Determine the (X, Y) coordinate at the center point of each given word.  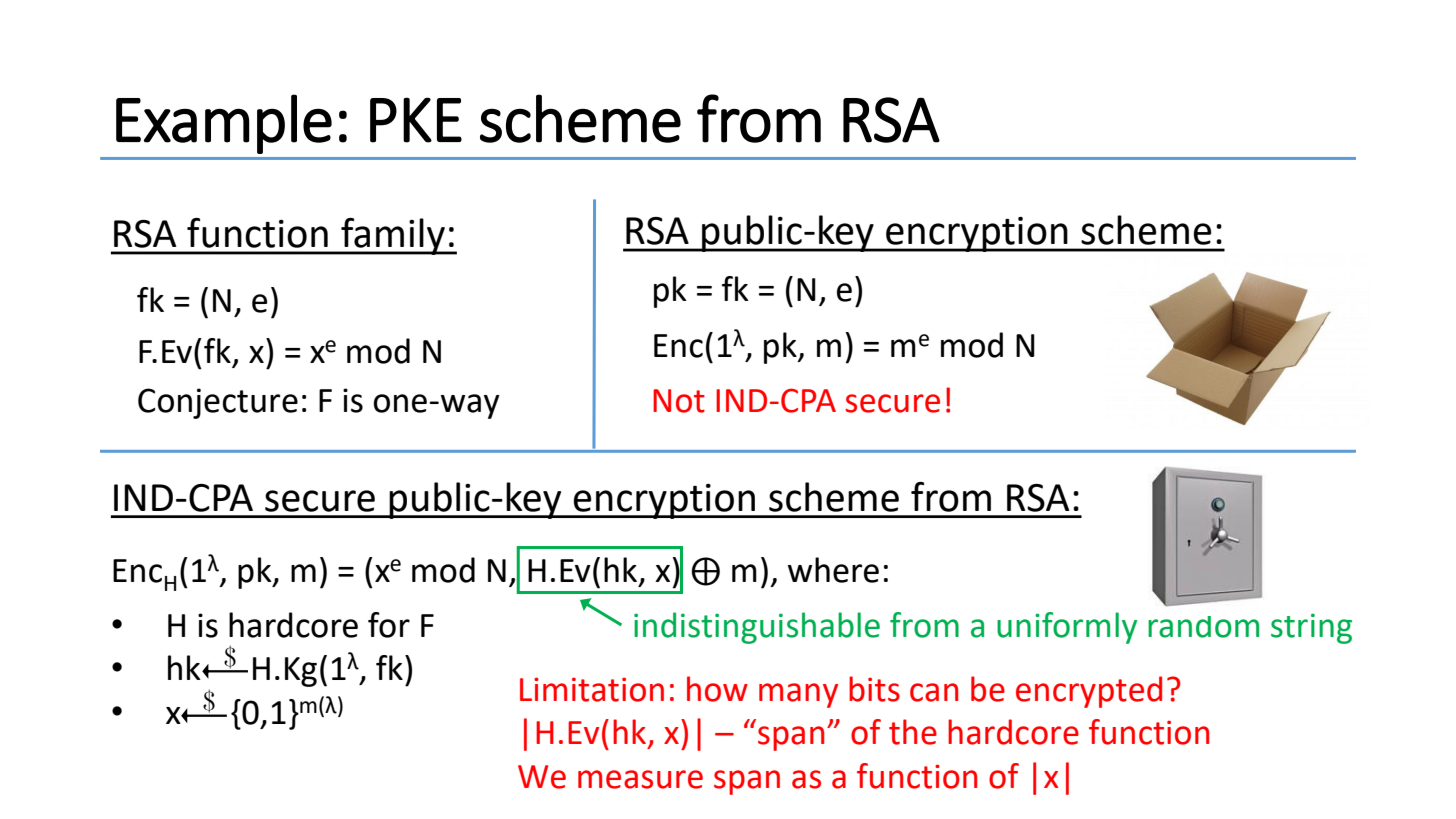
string (1311, 628)
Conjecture (218, 403)
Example (224, 124)
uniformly (1067, 628)
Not (679, 401)
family (393, 236)
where (833, 570)
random (1203, 627)
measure (640, 779)
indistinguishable (757, 628)
